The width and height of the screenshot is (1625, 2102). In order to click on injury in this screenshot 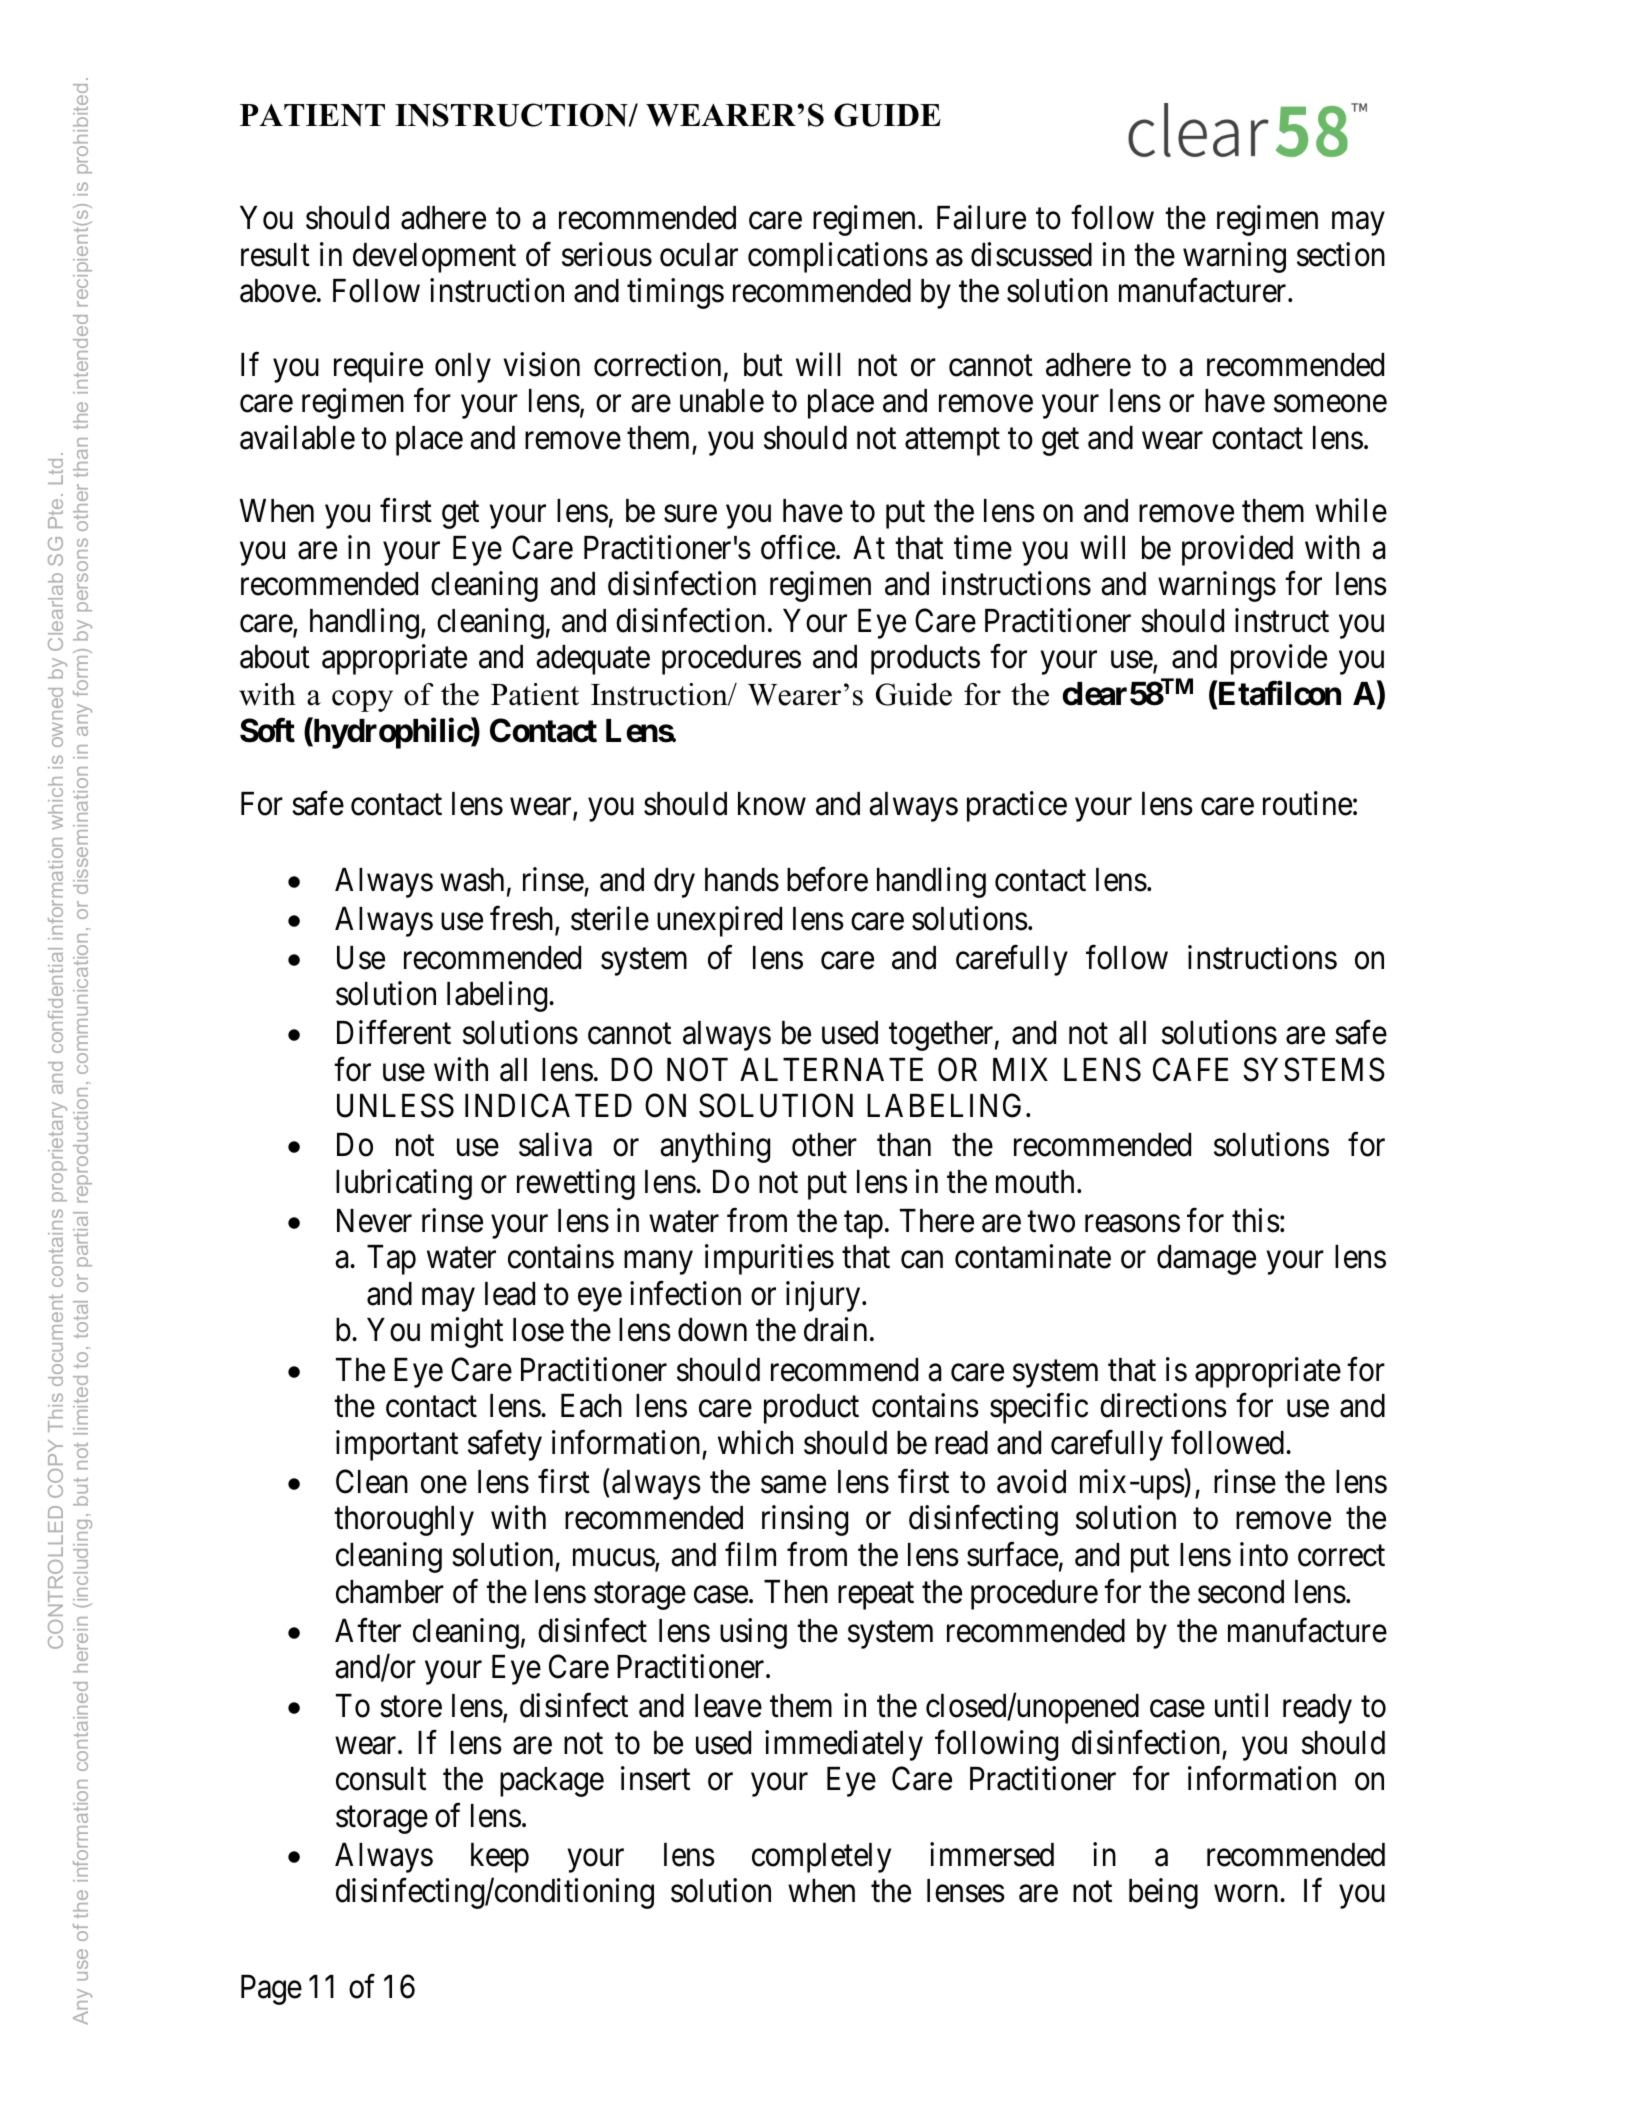, I will do `click(824, 1296)`.
